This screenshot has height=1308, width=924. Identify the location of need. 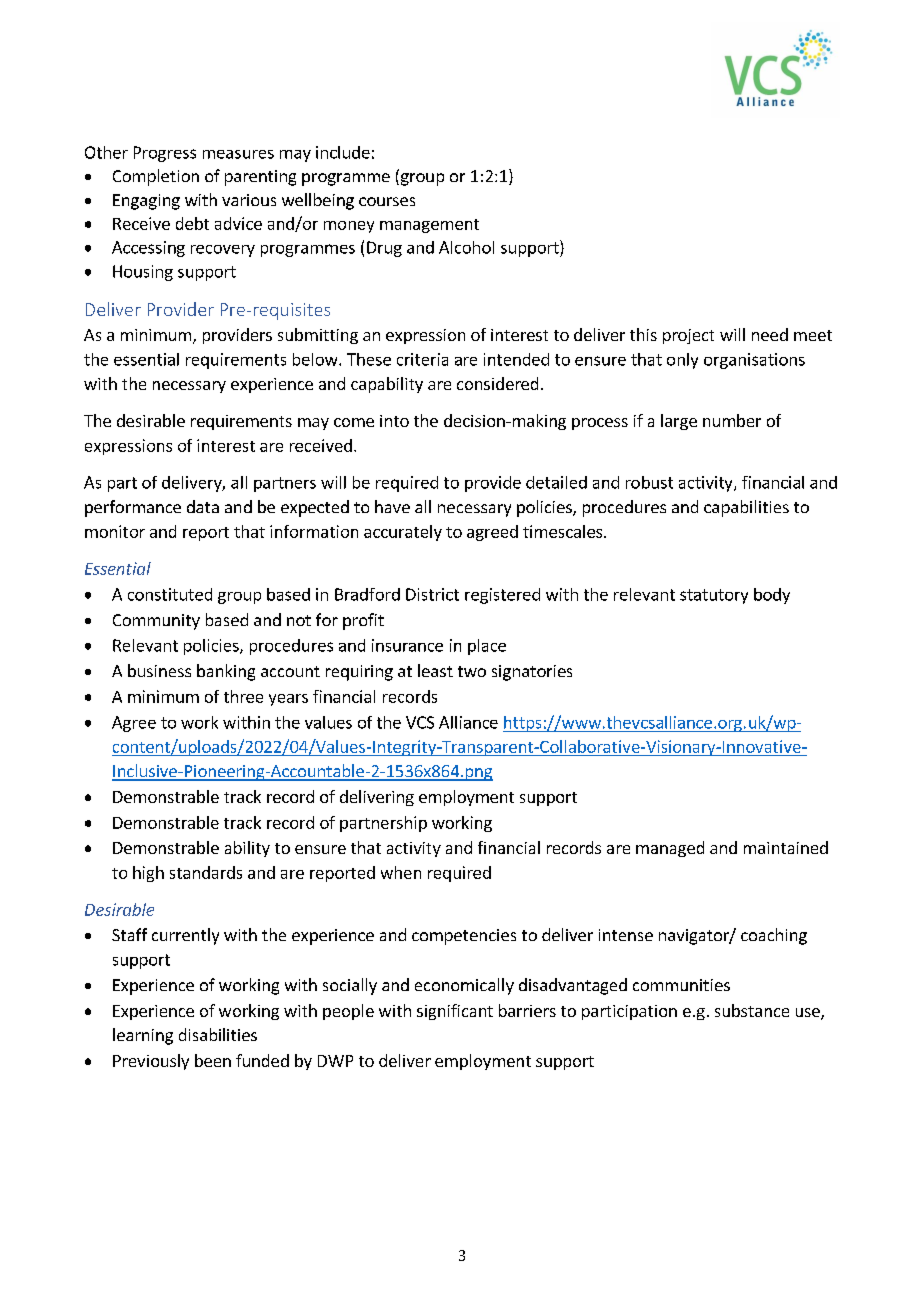
(770, 334).
